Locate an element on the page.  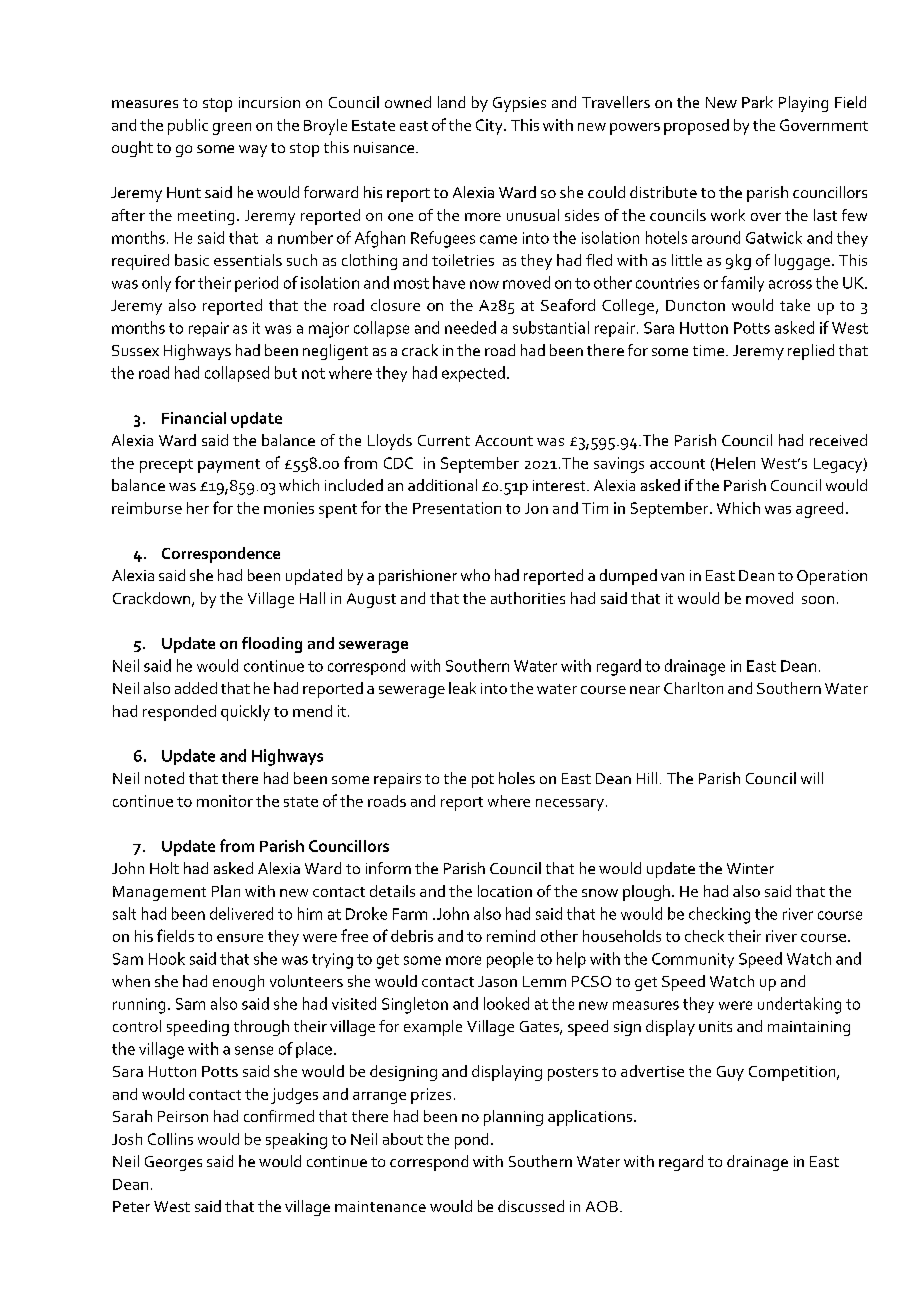
added is located at coordinates (196, 688).
